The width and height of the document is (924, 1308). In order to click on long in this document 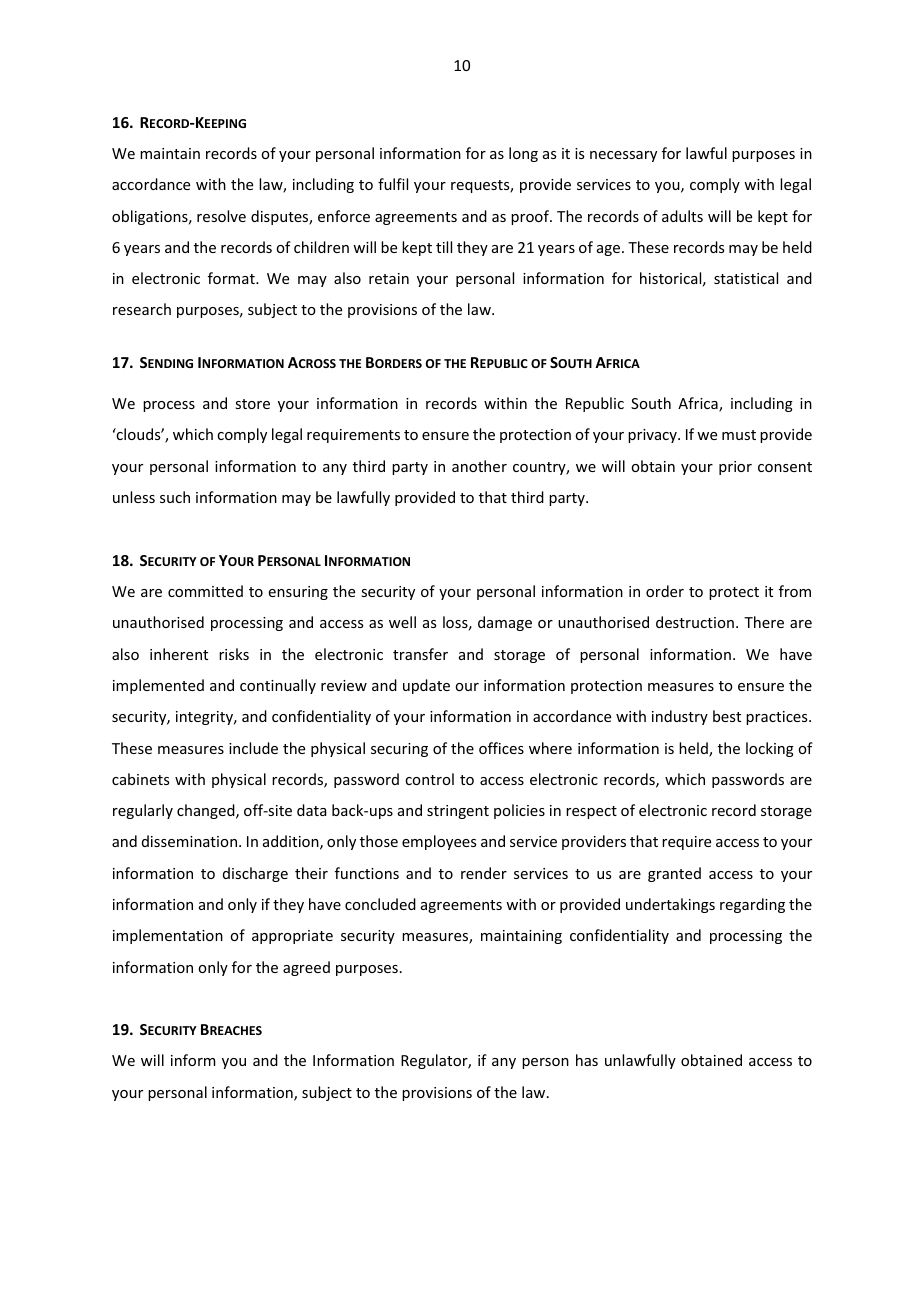, I will do `click(523, 154)`.
